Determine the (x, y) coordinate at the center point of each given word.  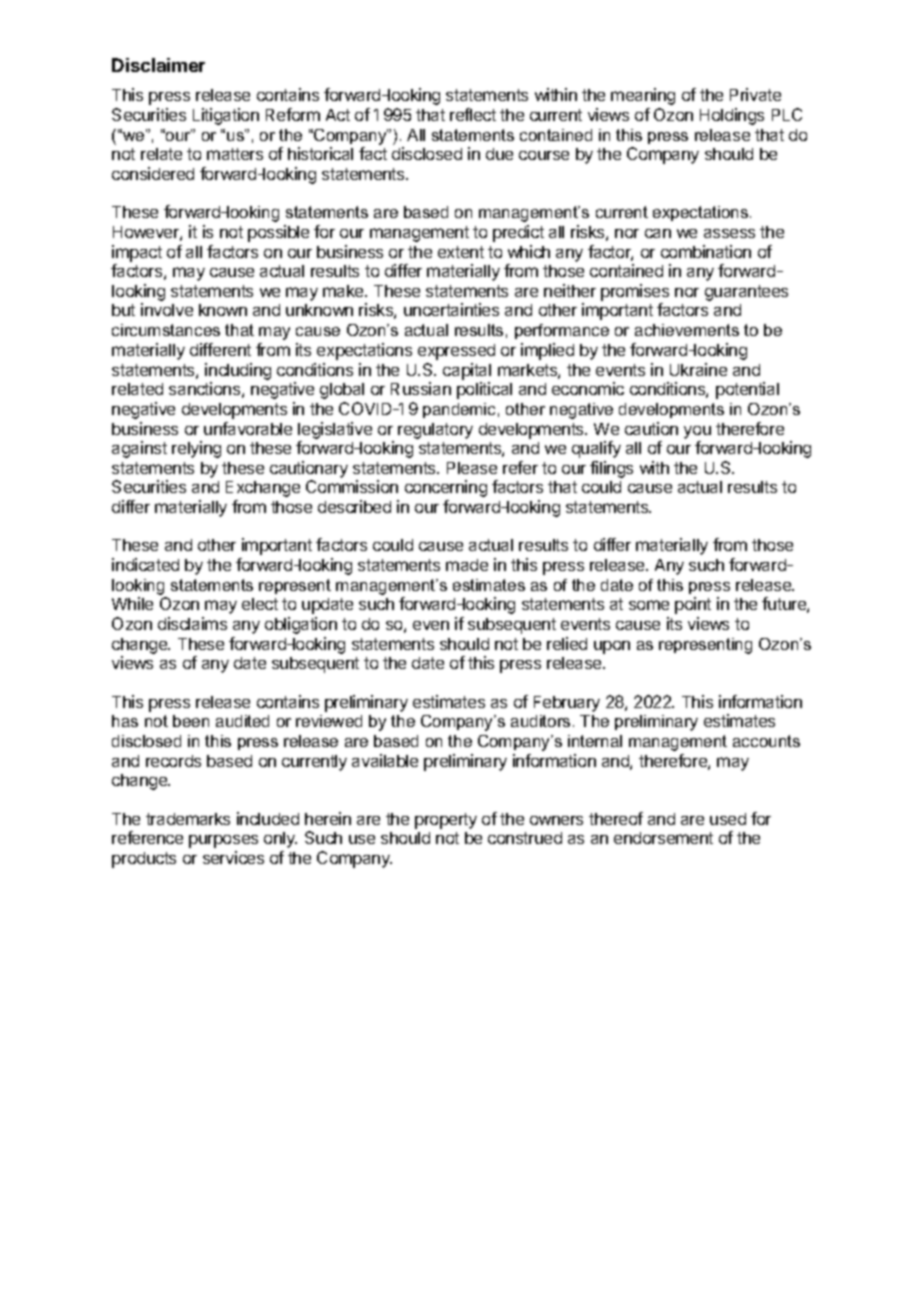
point (693, 605)
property (446, 821)
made (467, 565)
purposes (223, 841)
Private (755, 94)
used (728, 819)
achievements (687, 330)
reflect (473, 114)
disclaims (192, 623)
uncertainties (451, 309)
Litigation (226, 116)
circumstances (166, 330)
